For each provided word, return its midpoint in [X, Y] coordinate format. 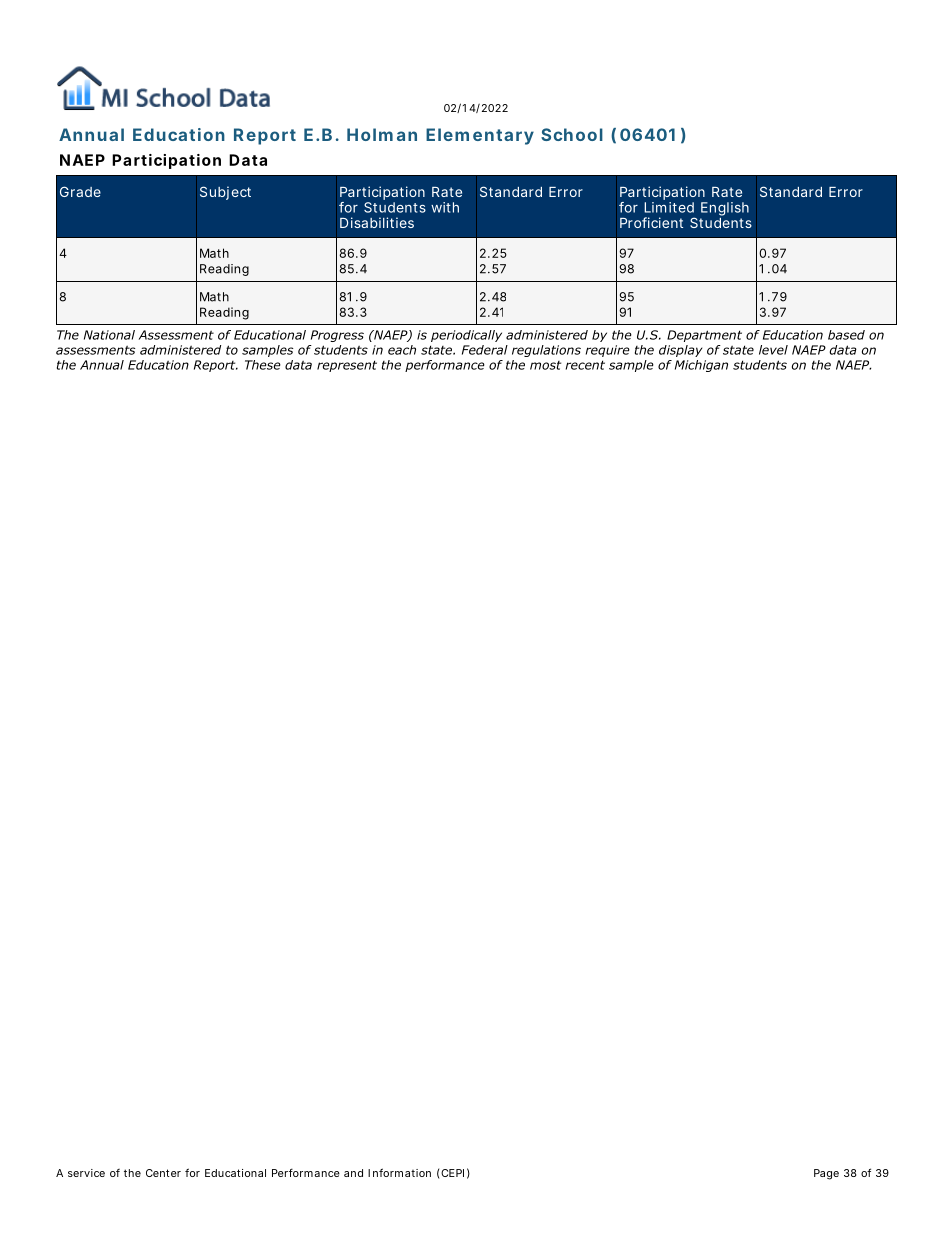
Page [826, 1174]
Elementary [480, 136]
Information [399, 1172]
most [545, 365]
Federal [485, 350]
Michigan [701, 366]
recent [585, 365]
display [680, 351]
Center [163, 1173]
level [773, 350]
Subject [225, 193]
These [263, 365]
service [86, 1173]
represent [347, 366]
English [725, 209]
